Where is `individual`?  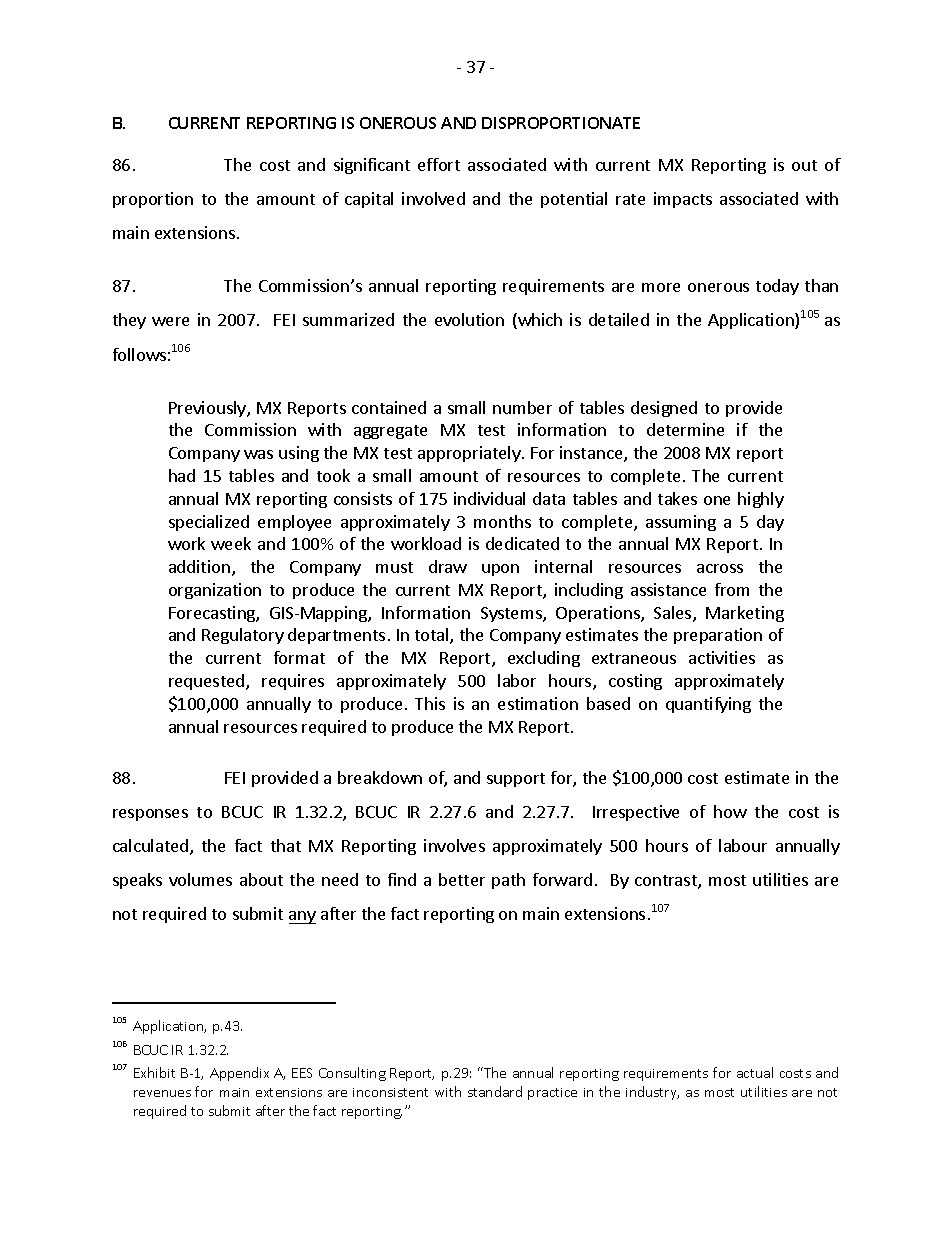 individual is located at coordinates (489, 498).
